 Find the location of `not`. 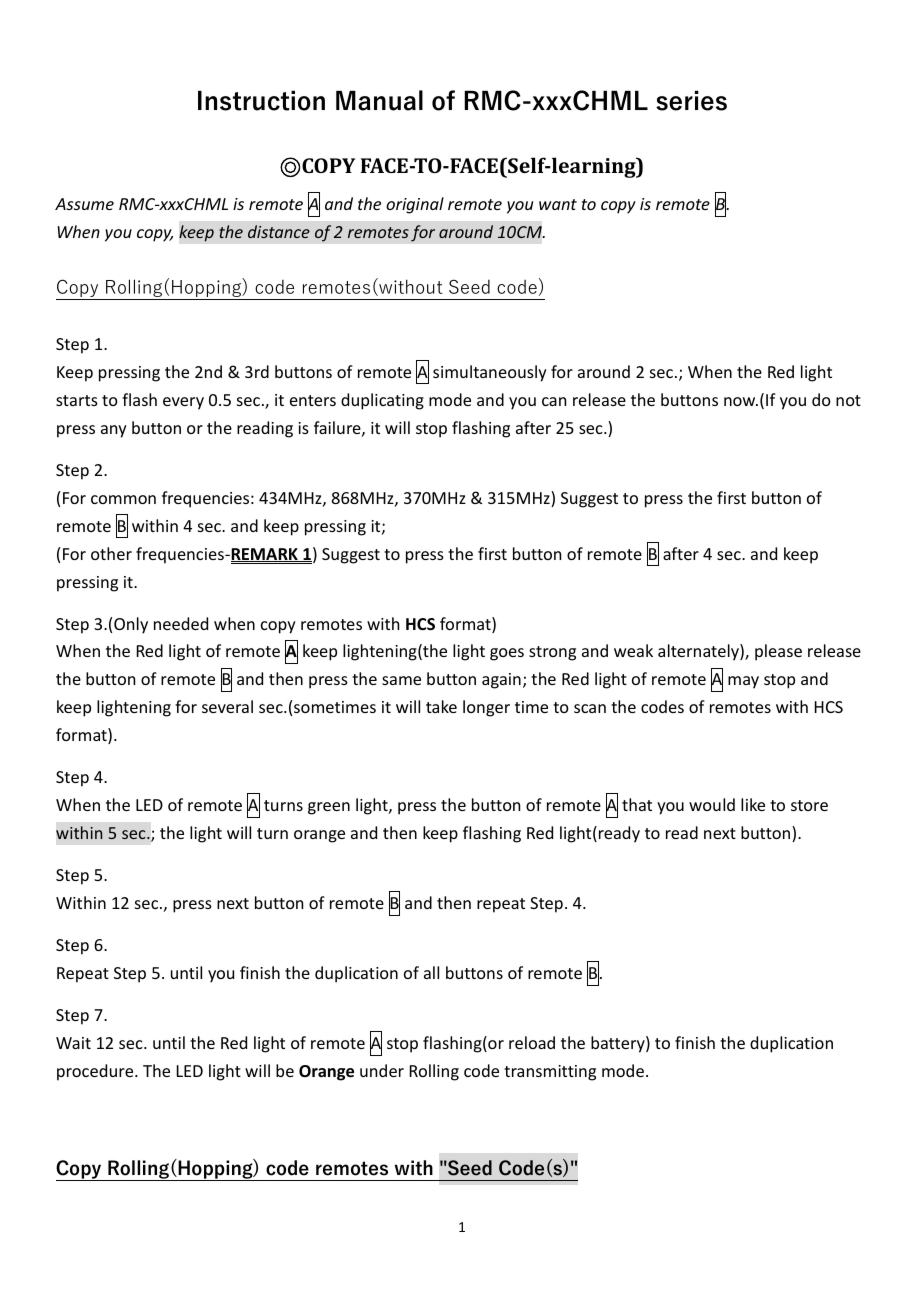

not is located at coordinates (848, 400).
